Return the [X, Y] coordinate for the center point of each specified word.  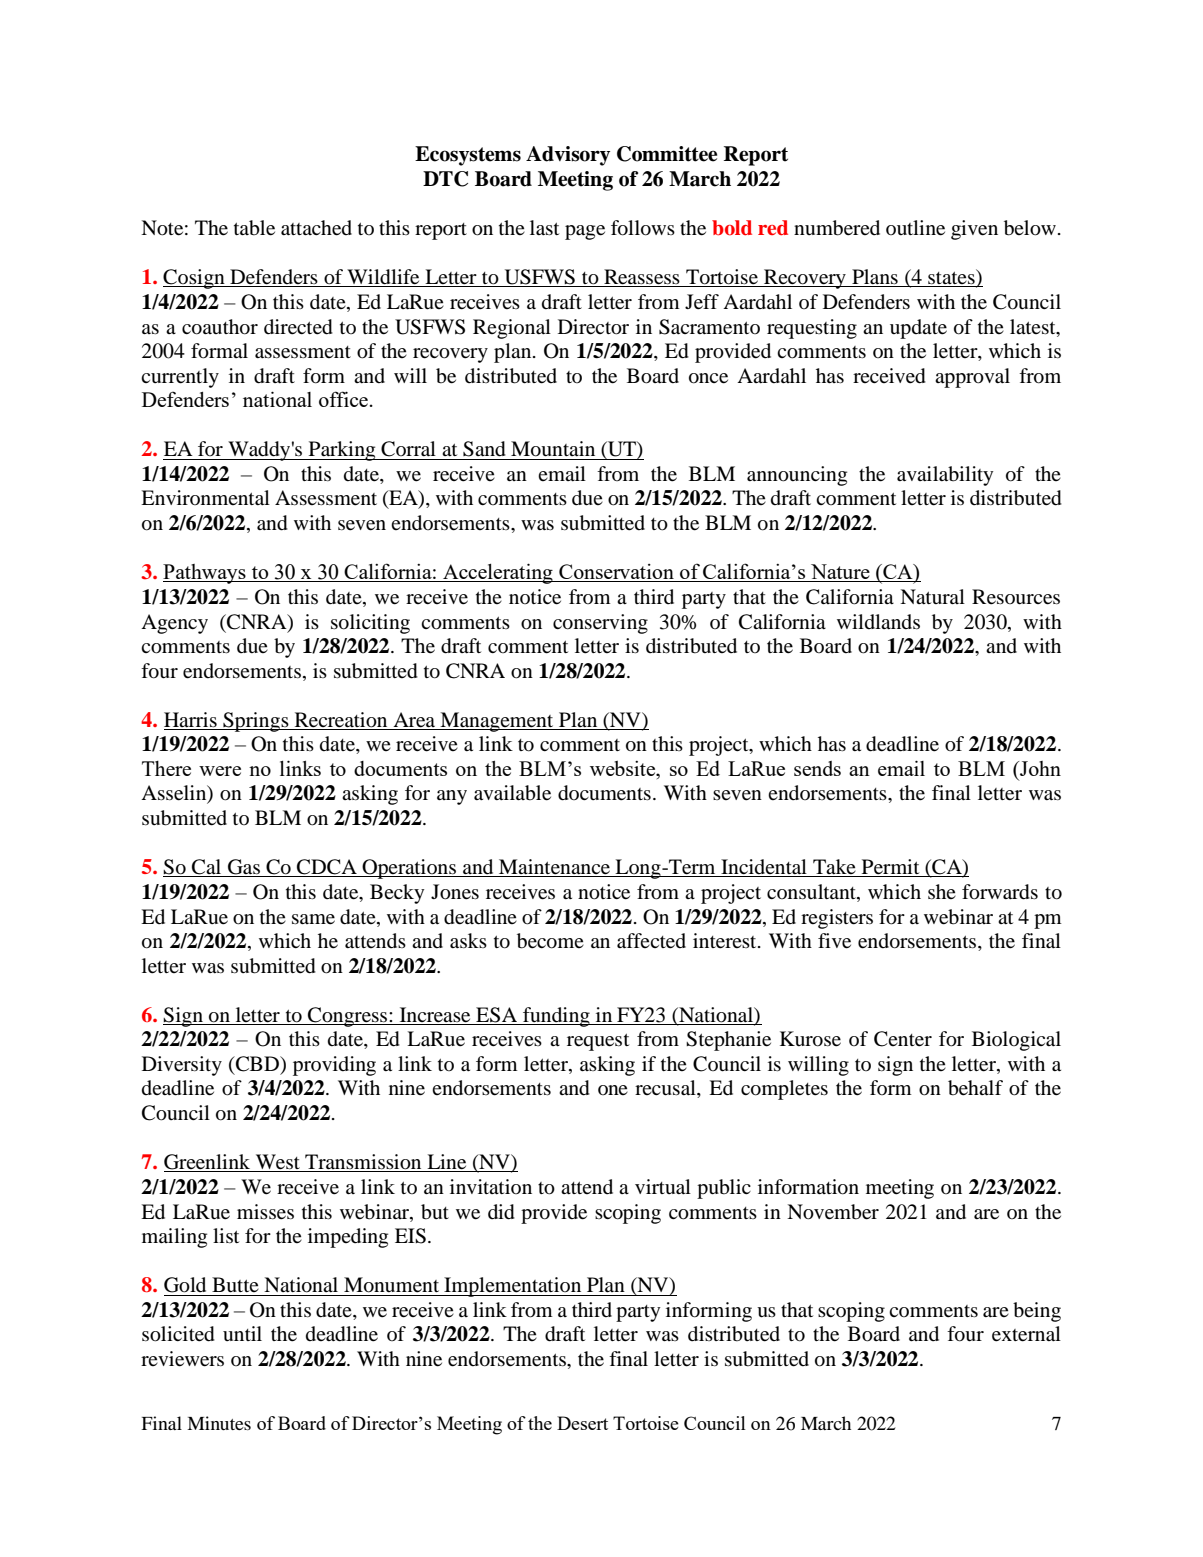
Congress [348, 1017]
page [585, 232]
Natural [932, 596]
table [254, 228]
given [974, 230]
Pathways [205, 574]
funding [556, 1017]
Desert [582, 1423]
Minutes [219, 1423]
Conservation [616, 573]
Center [903, 1039]
